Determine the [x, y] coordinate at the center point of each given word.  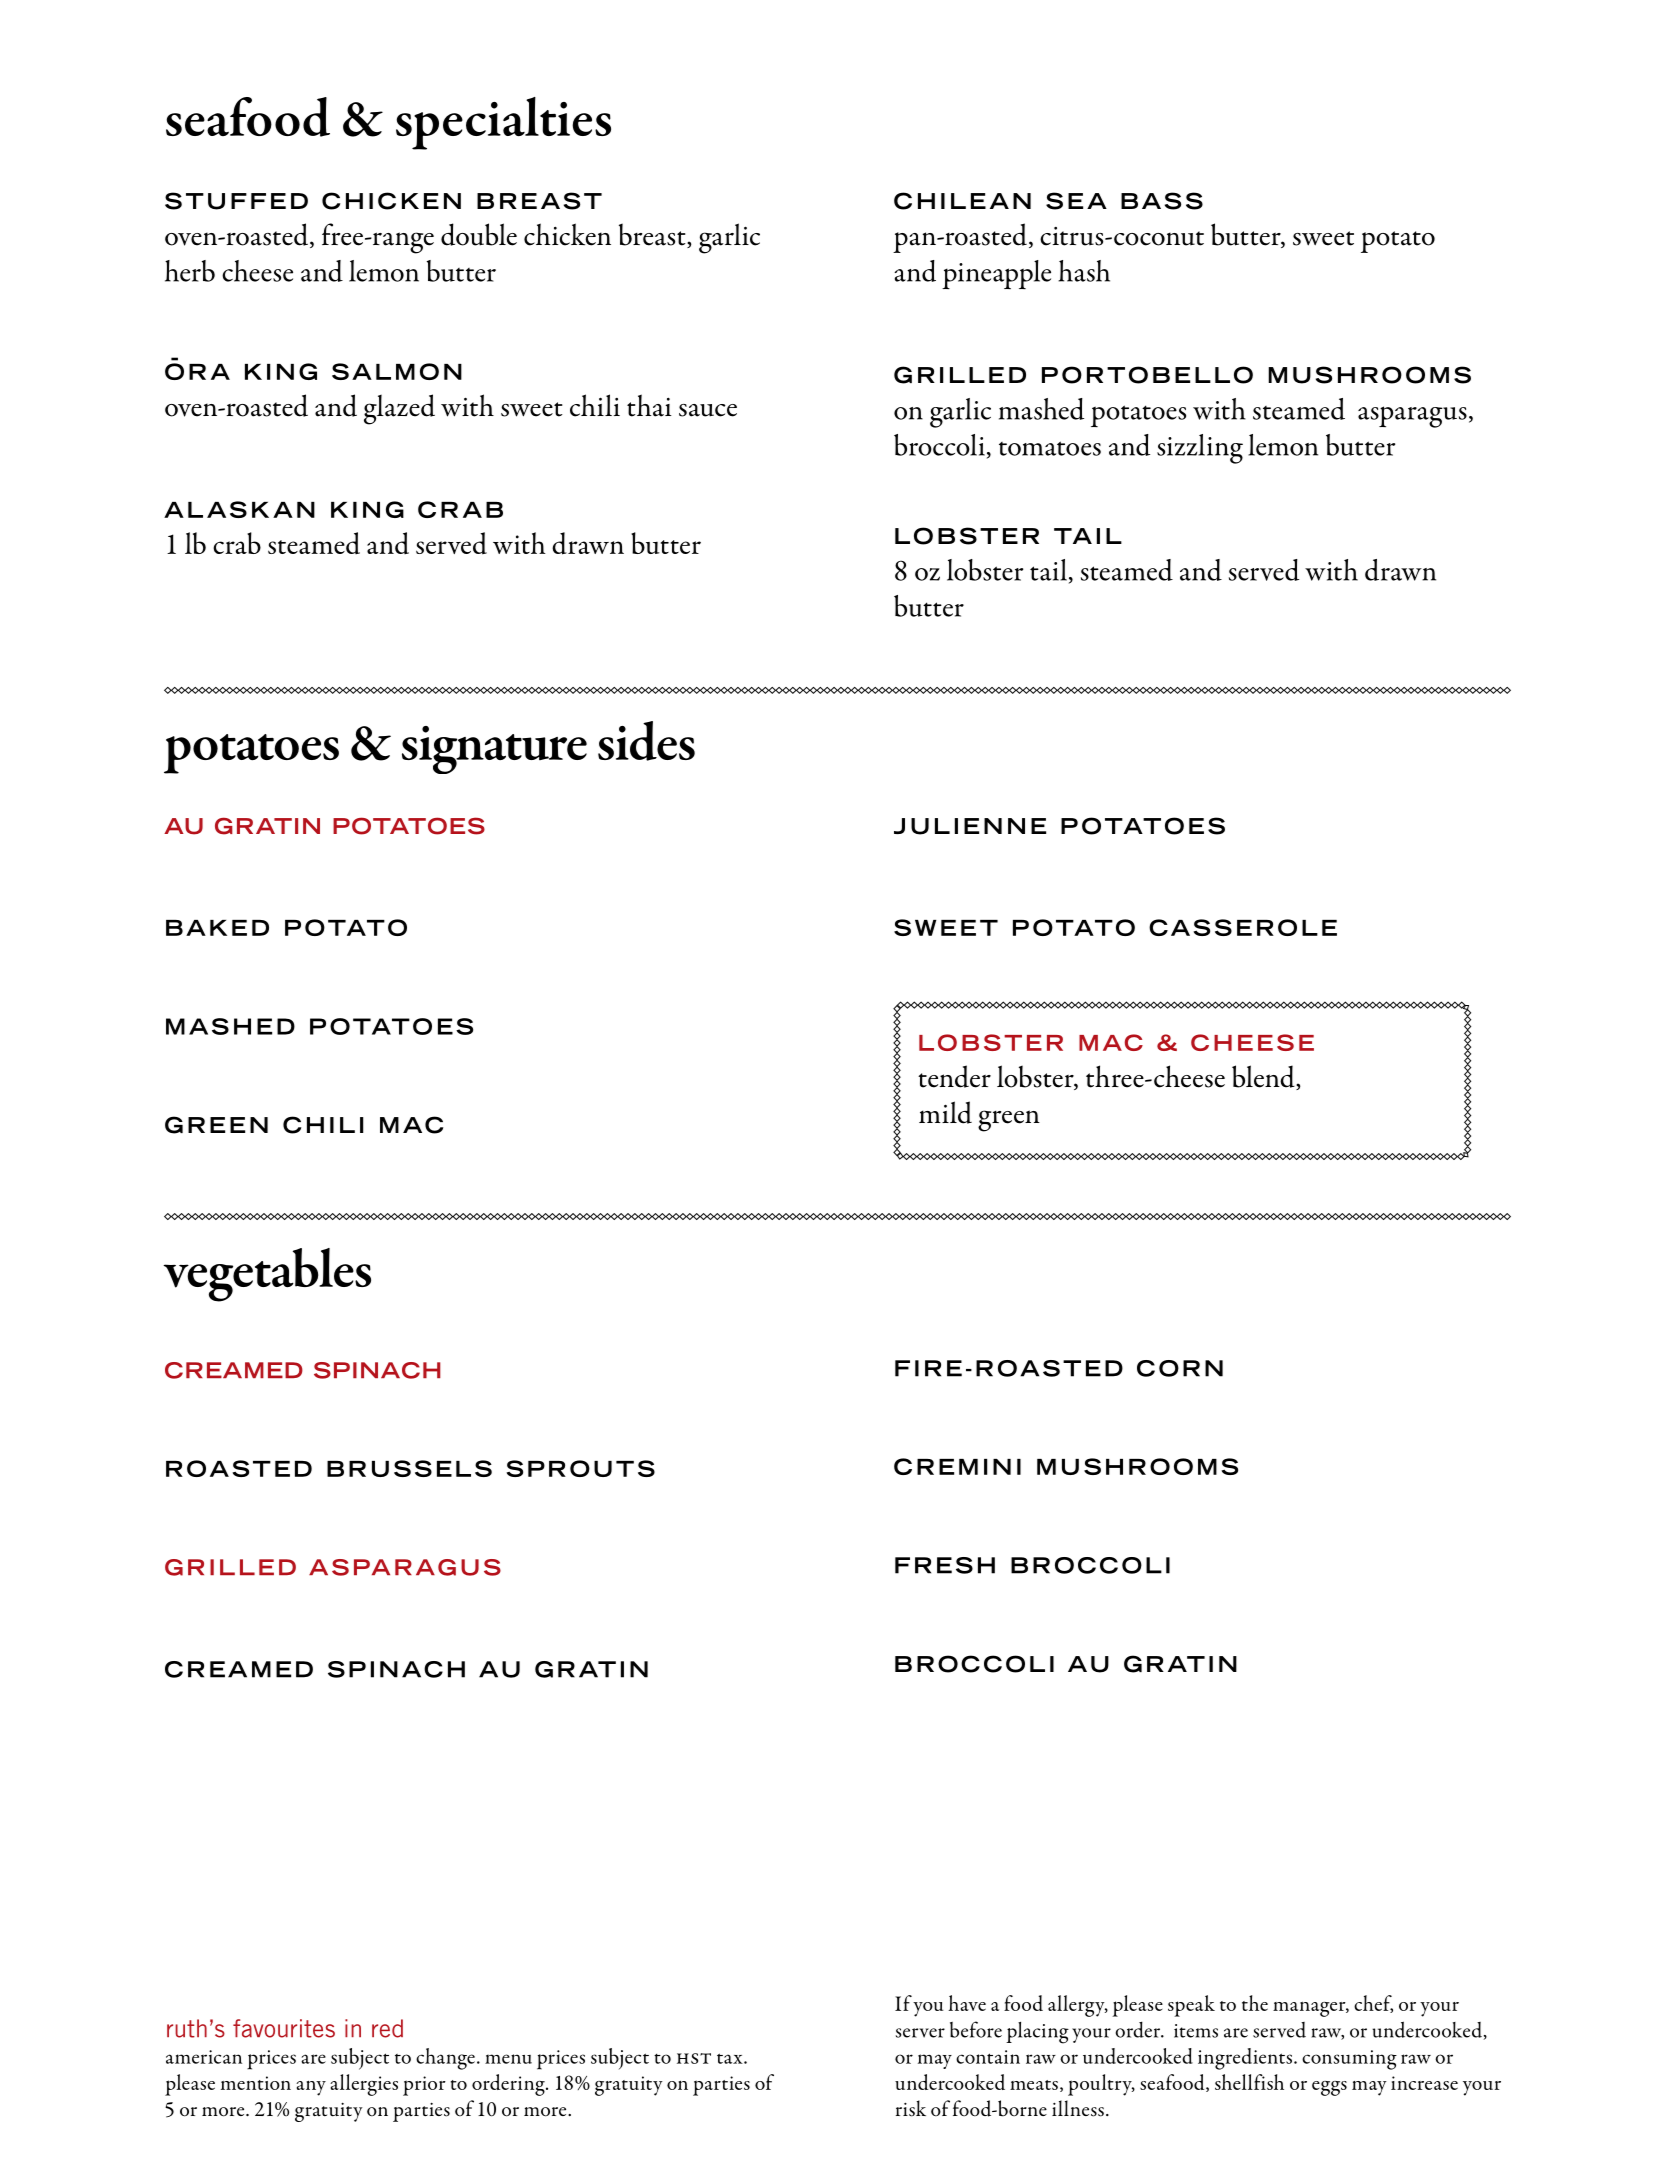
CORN [1180, 1368]
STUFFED [236, 201]
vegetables [267, 1275]
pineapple [996, 274]
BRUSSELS [409, 1468]
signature [494, 750]
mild [945, 1112]
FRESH [945, 1565]
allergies [364, 2085]
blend [1264, 1077]
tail [1050, 571]
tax [731, 2058]
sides [646, 741]
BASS [1162, 201]
